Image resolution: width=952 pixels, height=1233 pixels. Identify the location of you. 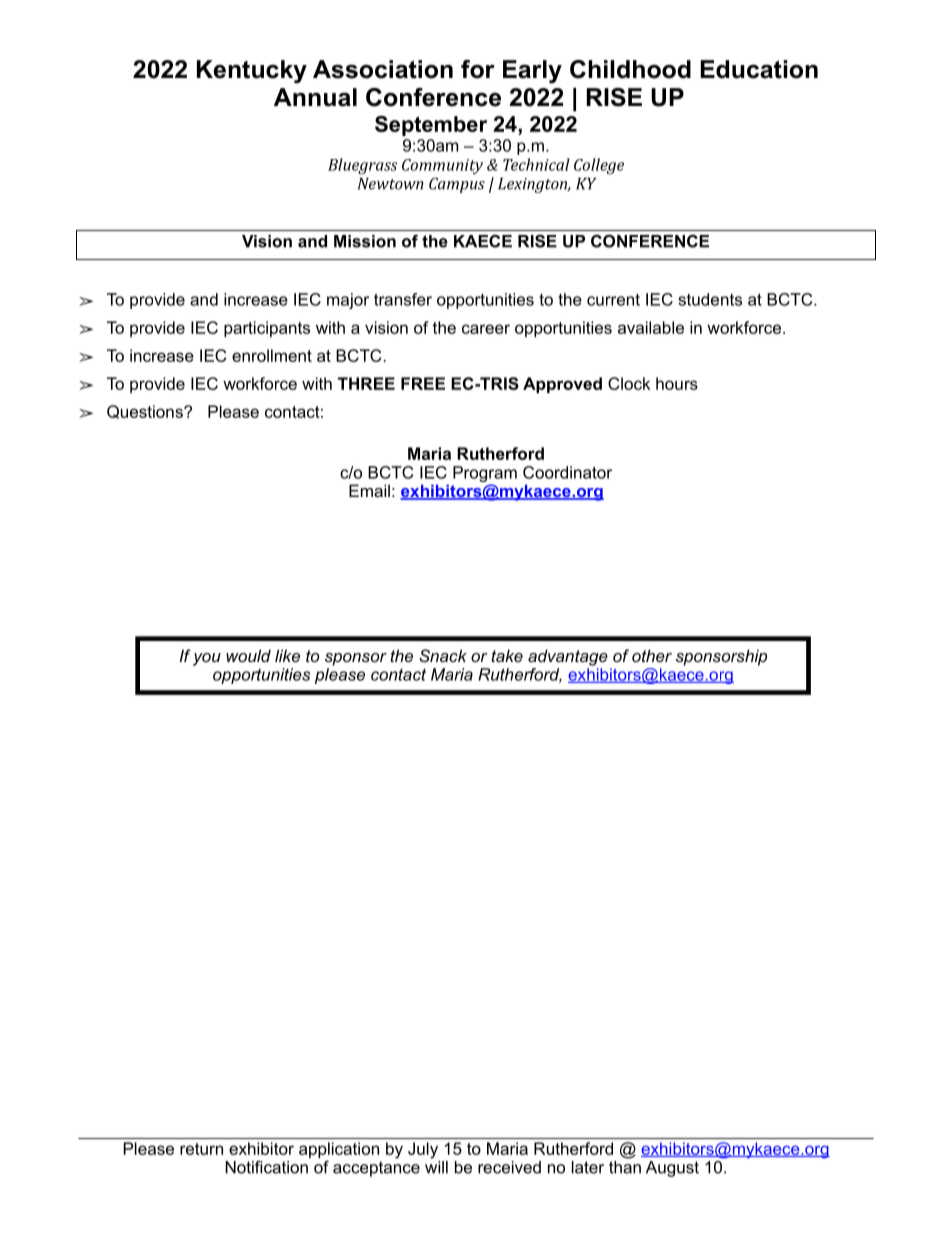
(207, 659).
